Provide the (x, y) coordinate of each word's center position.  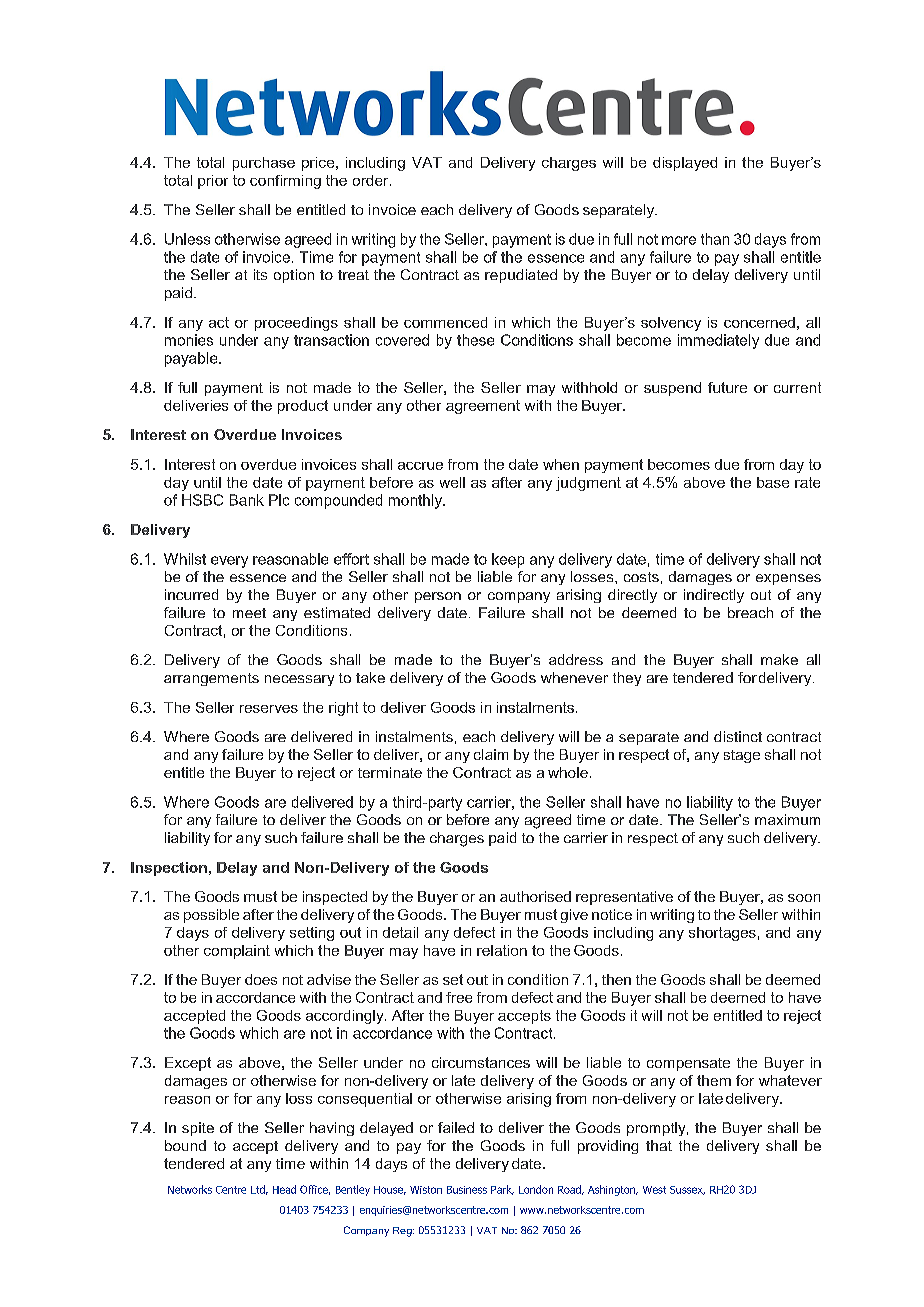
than (715, 239)
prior (213, 182)
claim (491, 754)
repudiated (521, 276)
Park (502, 1190)
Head (284, 1189)
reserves (269, 709)
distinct (738, 736)
